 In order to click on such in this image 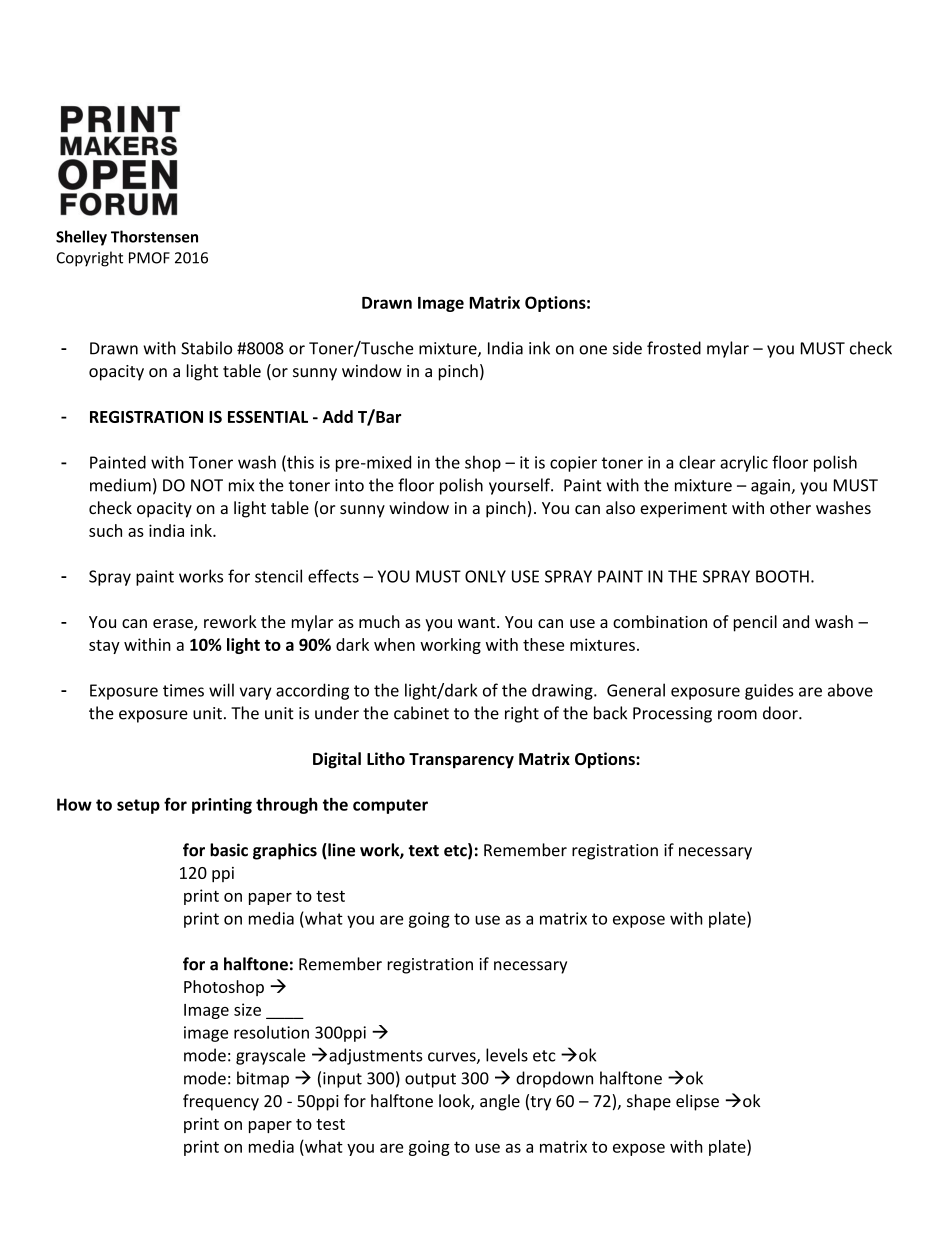, I will do `click(105, 530)`.
